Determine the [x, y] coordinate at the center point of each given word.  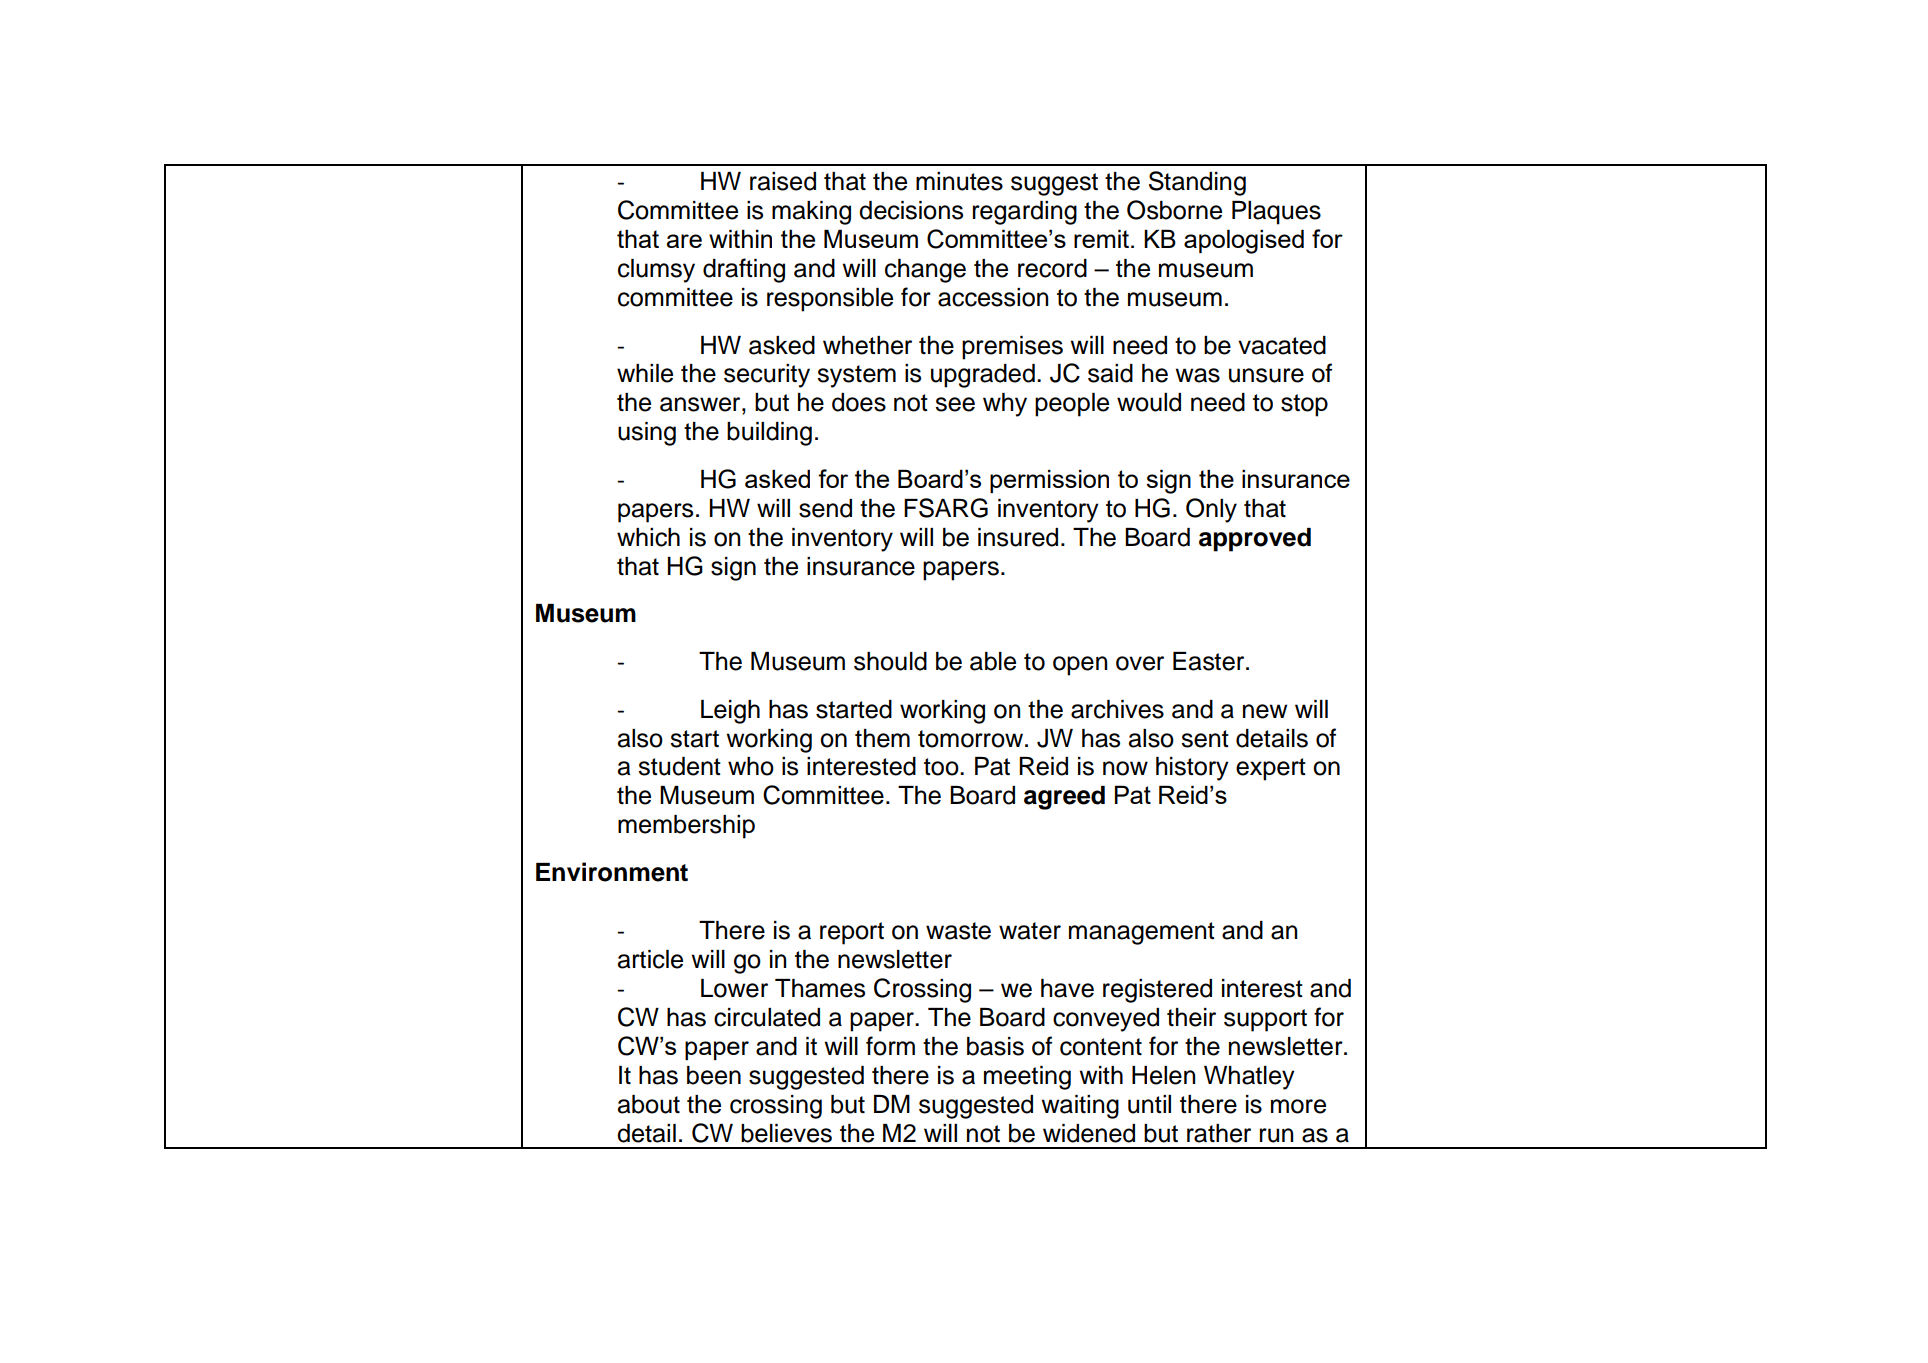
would [1149, 402]
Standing [1197, 183]
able [993, 661]
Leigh [730, 712]
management [1142, 933]
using [647, 434]
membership [686, 827]
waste [958, 931]
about [649, 1104]
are [684, 241]
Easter [1210, 661]
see [955, 404]
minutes [959, 181]
